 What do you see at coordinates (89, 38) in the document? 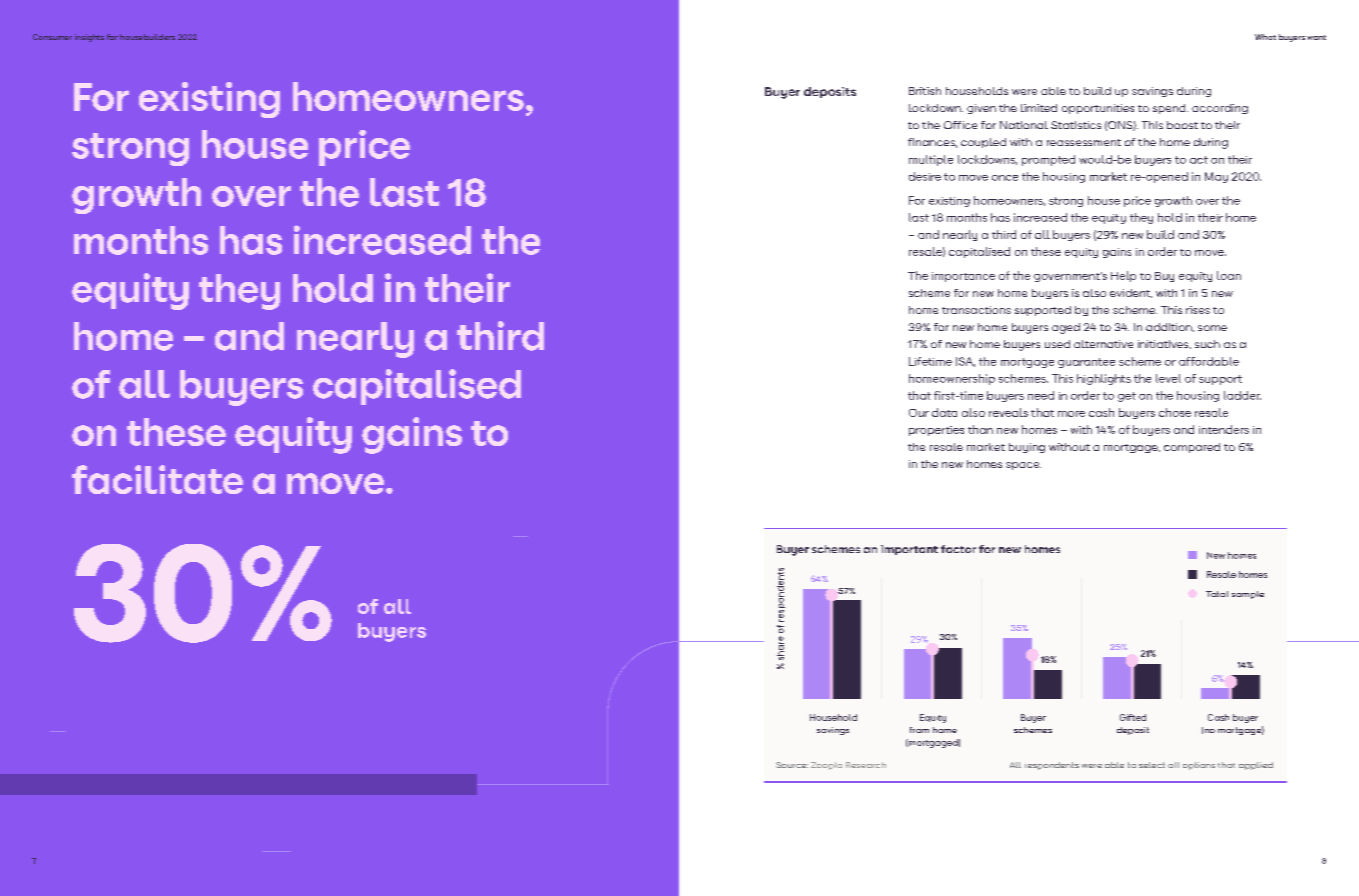
I see `insights` at bounding box center [89, 38].
